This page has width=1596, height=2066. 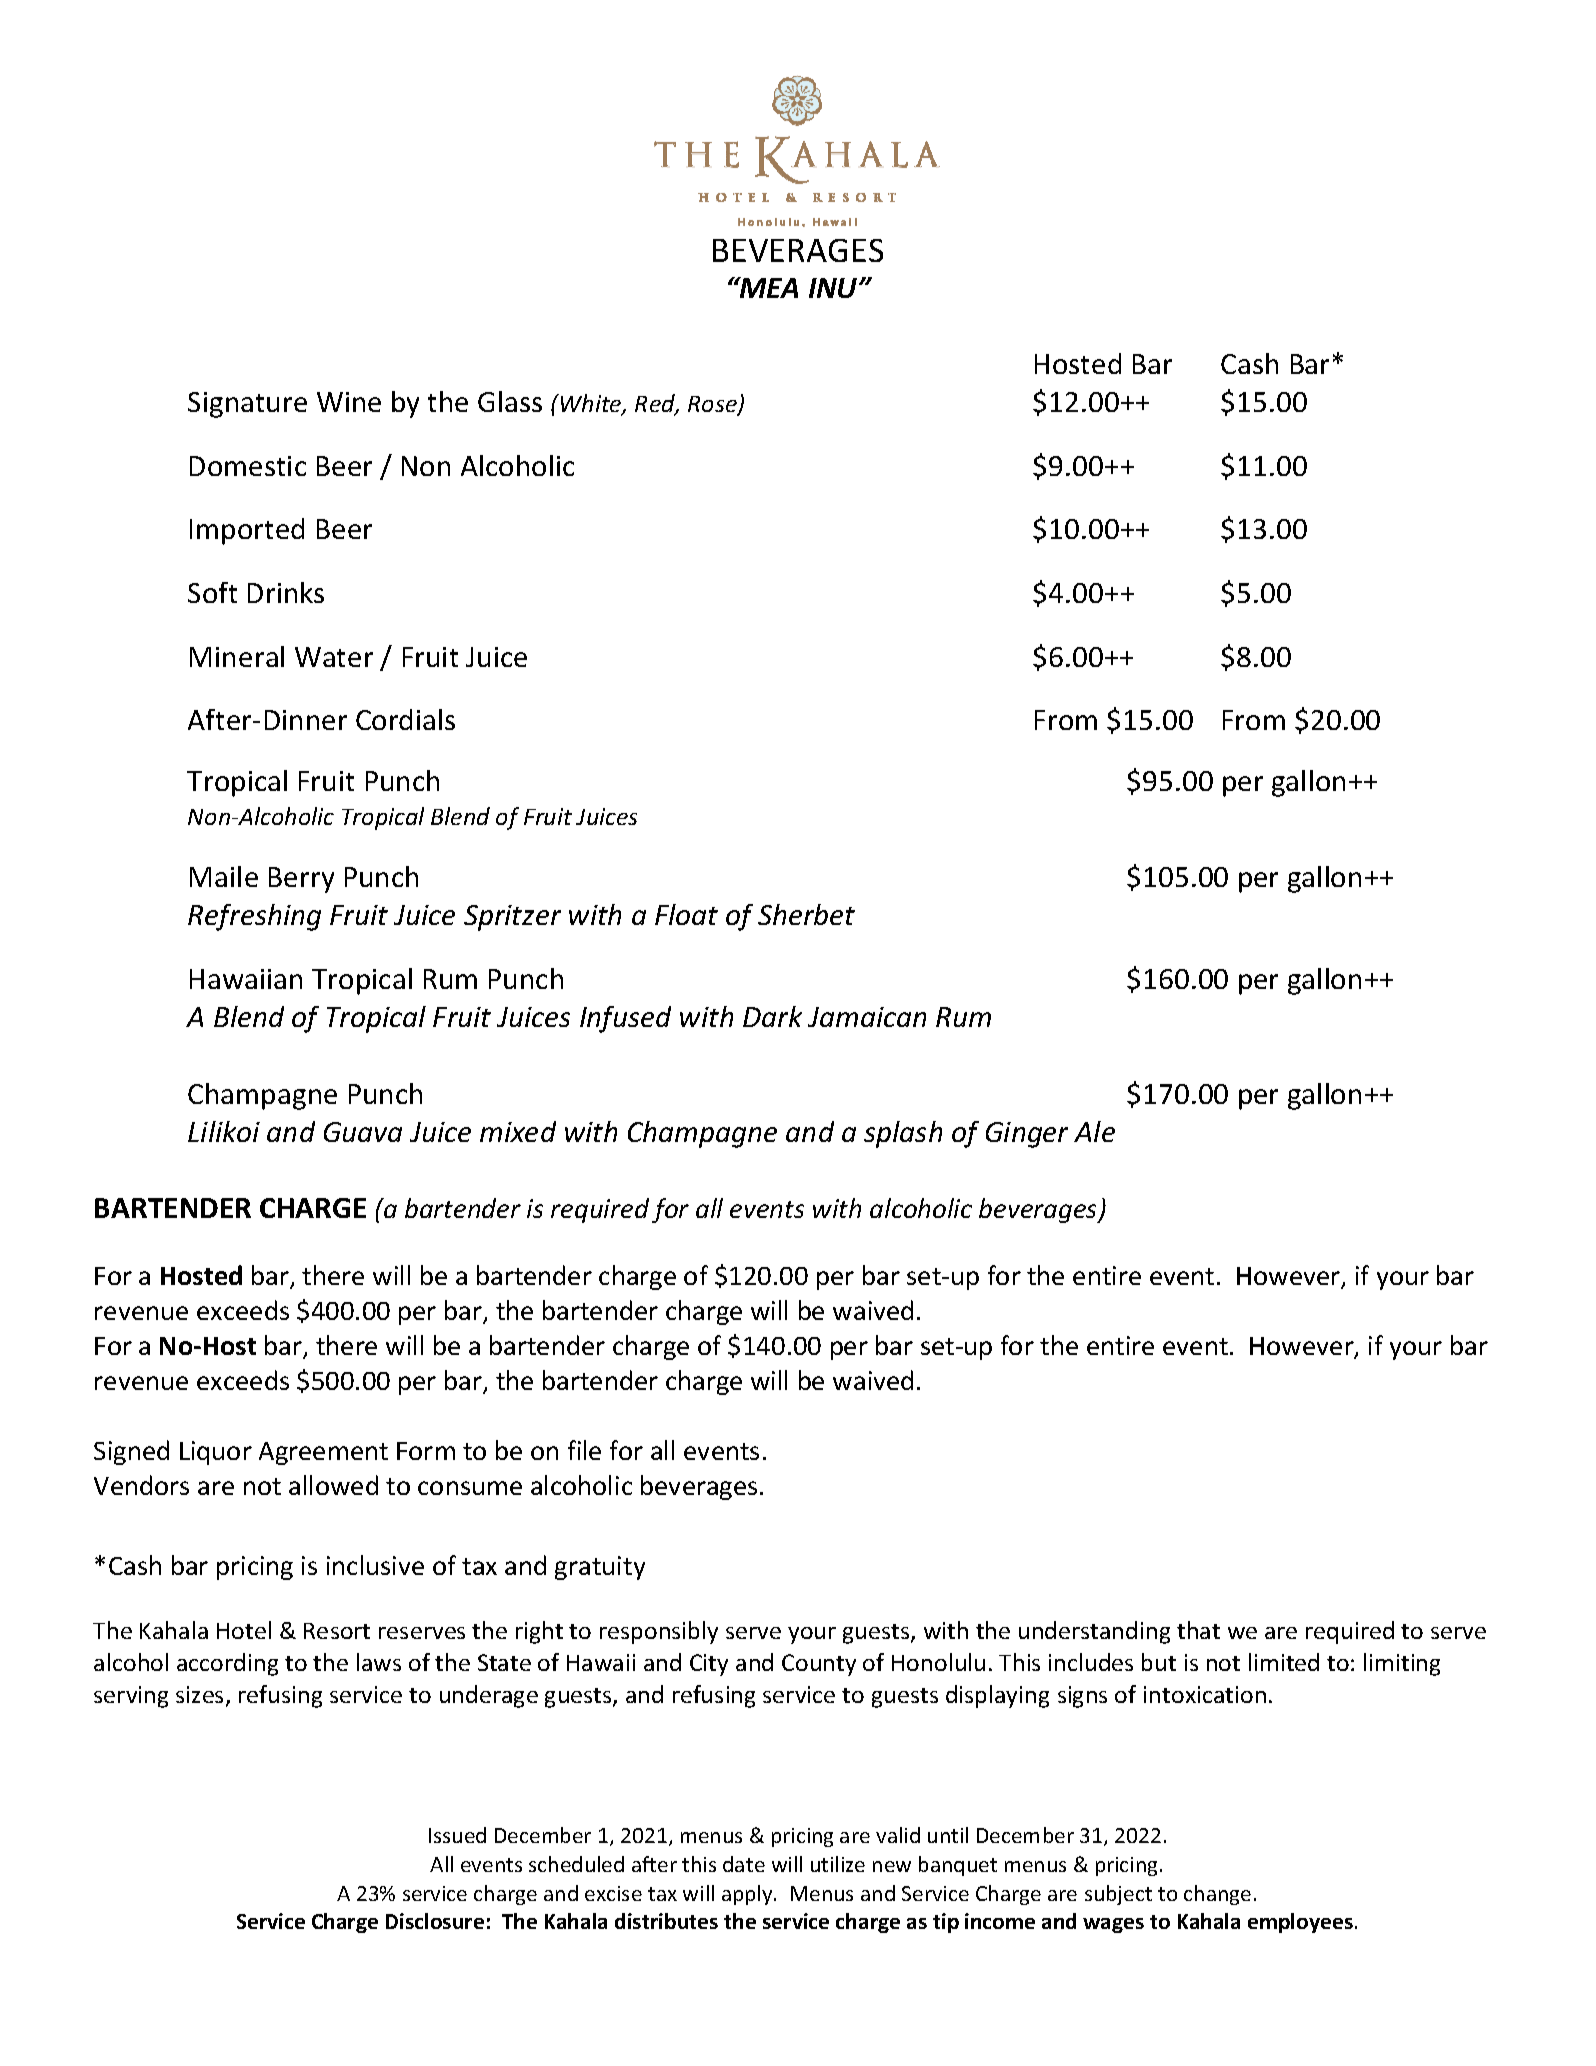 I want to click on Rose, so click(x=713, y=405).
